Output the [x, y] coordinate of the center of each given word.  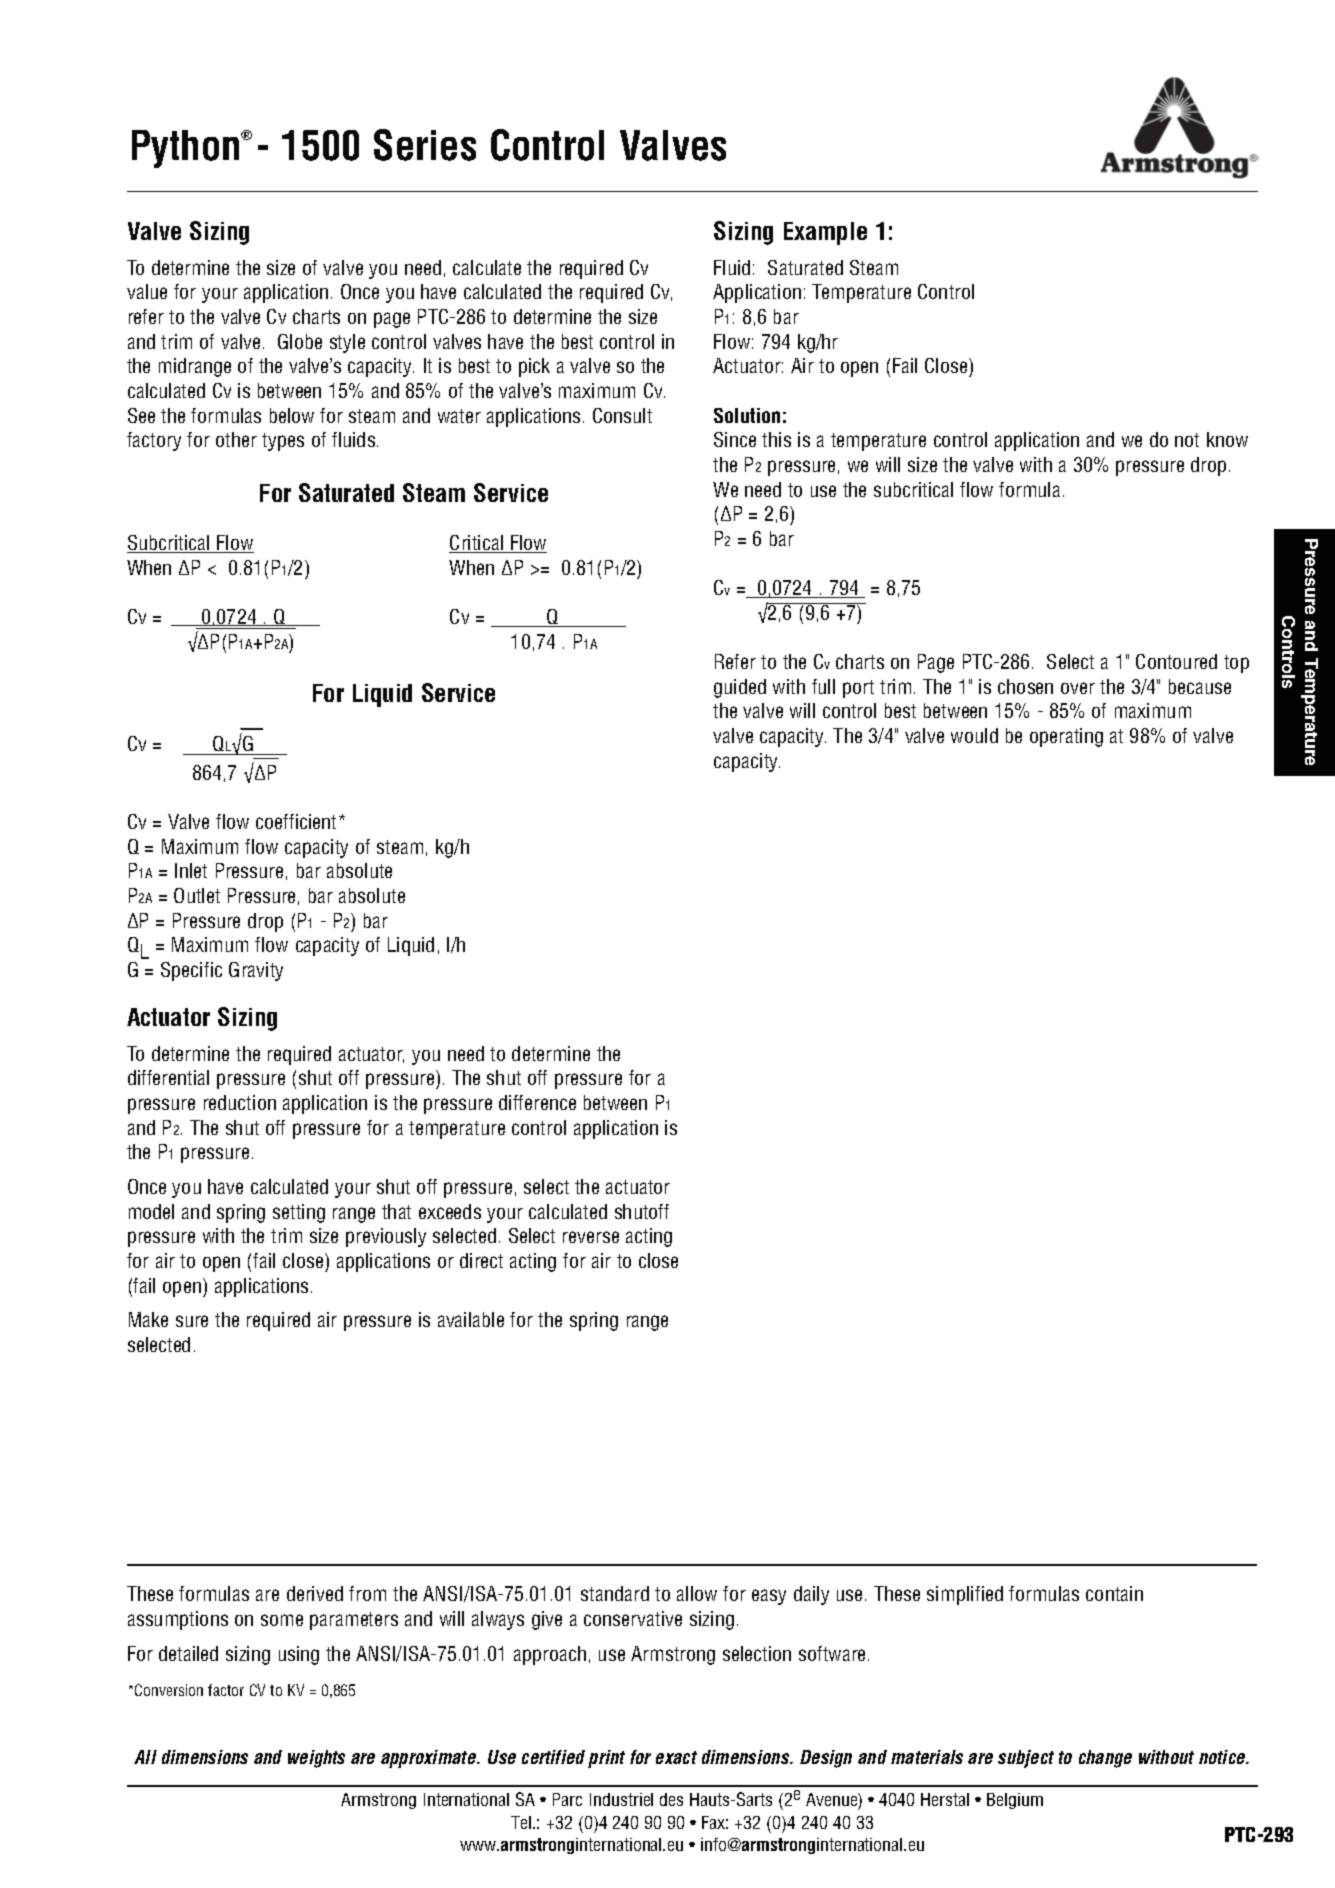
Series [425, 145]
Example [825, 233]
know [1227, 439]
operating [1066, 737]
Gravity [256, 971]
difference [537, 1102]
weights [316, 1759]
